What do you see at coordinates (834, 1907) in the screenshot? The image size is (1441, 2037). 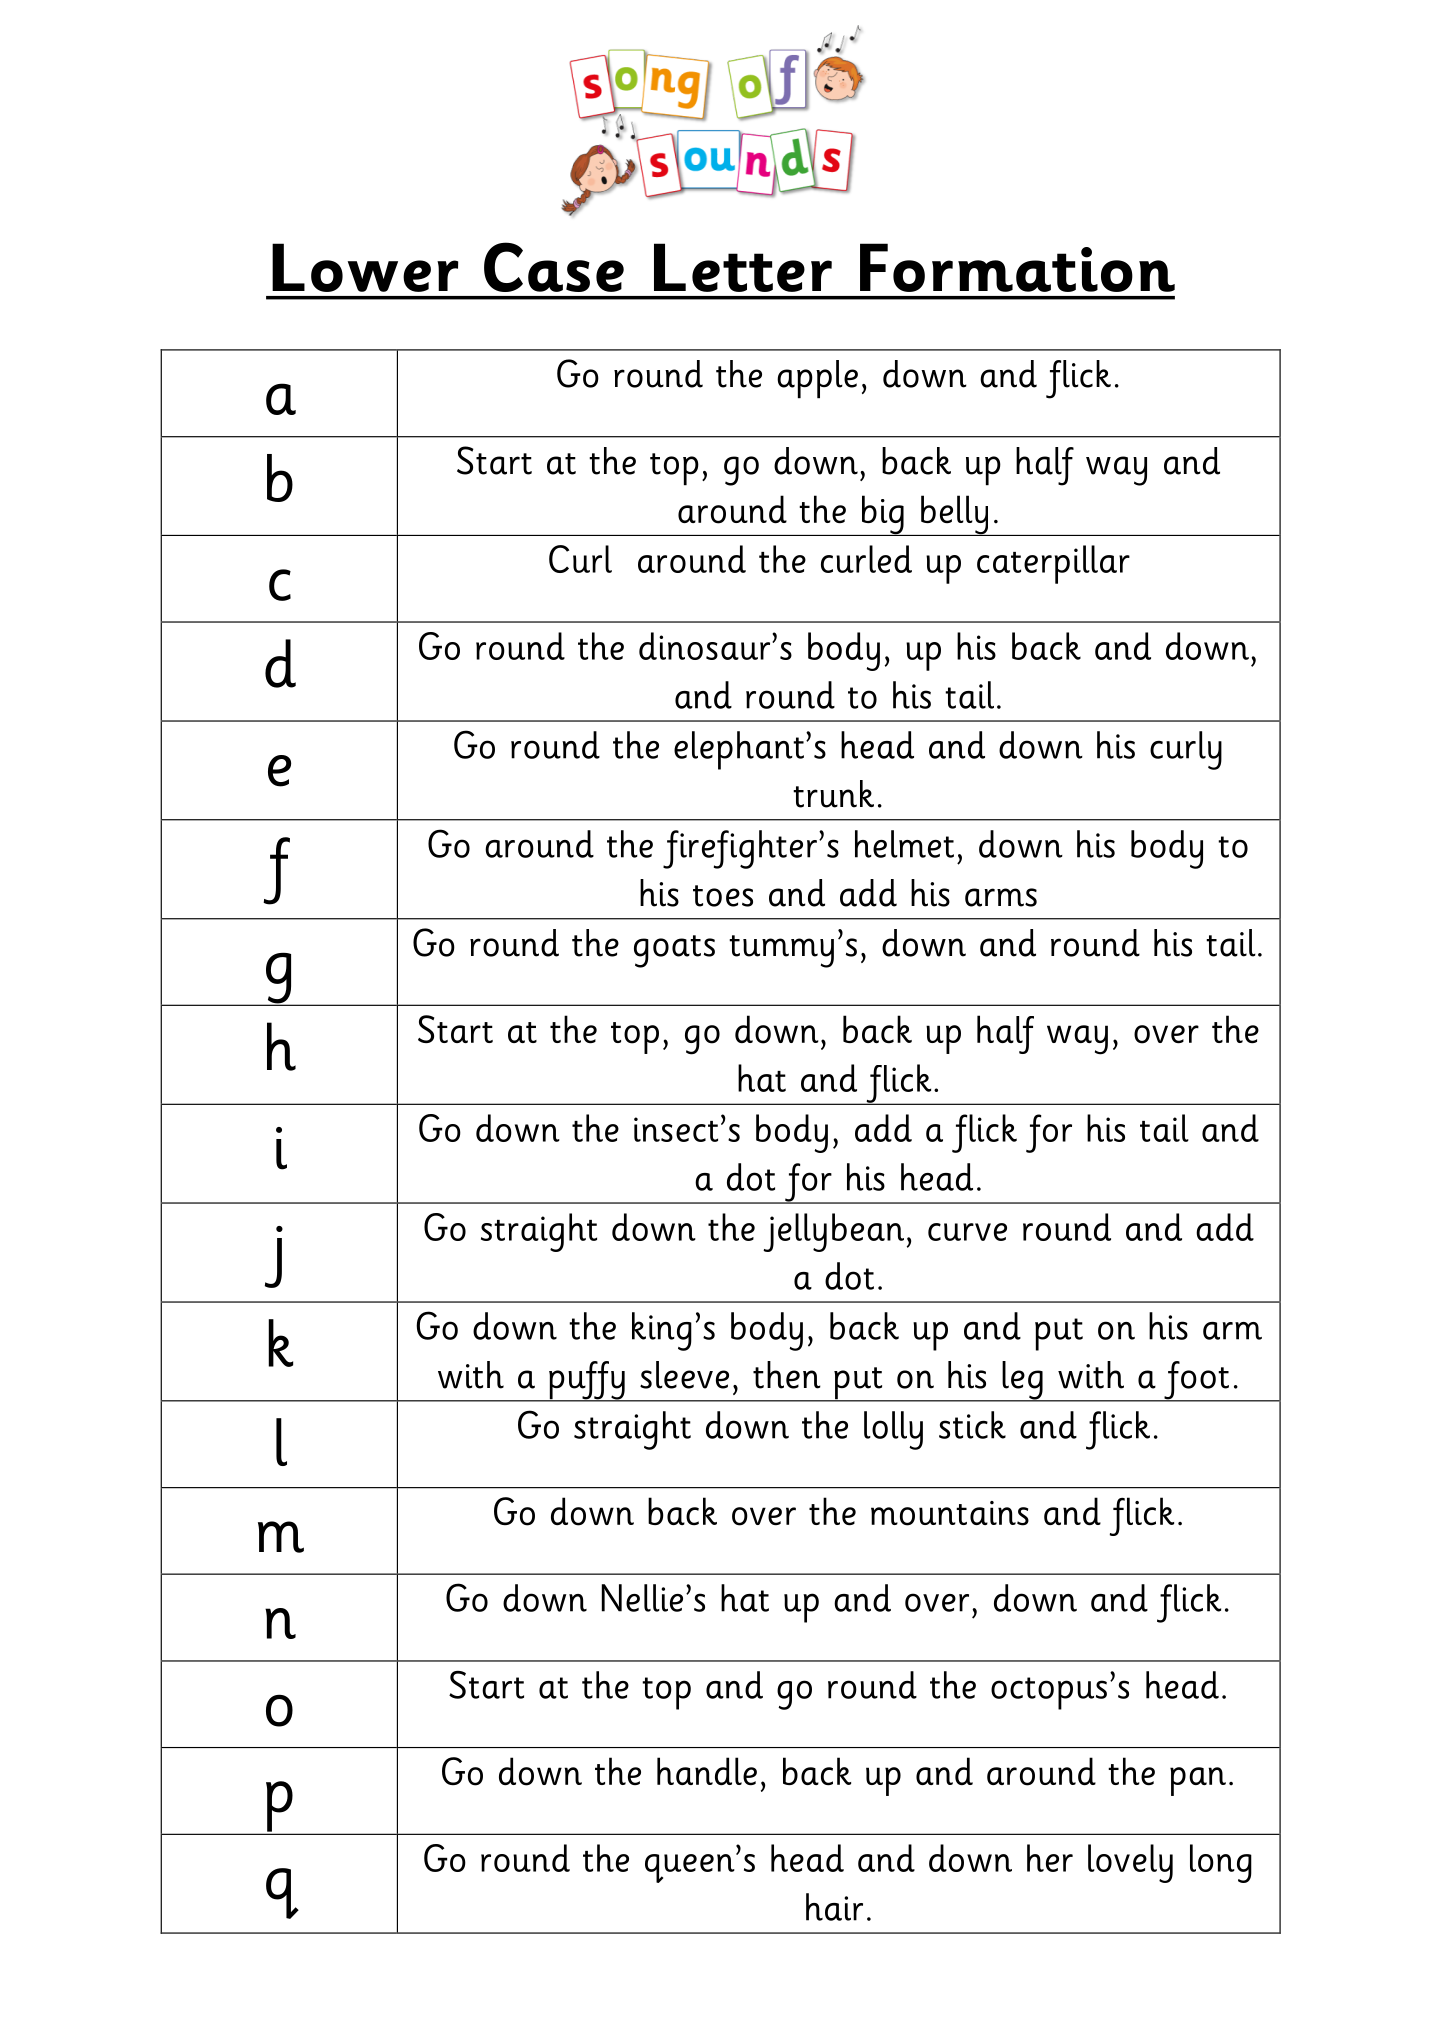 I see `hair` at bounding box center [834, 1907].
